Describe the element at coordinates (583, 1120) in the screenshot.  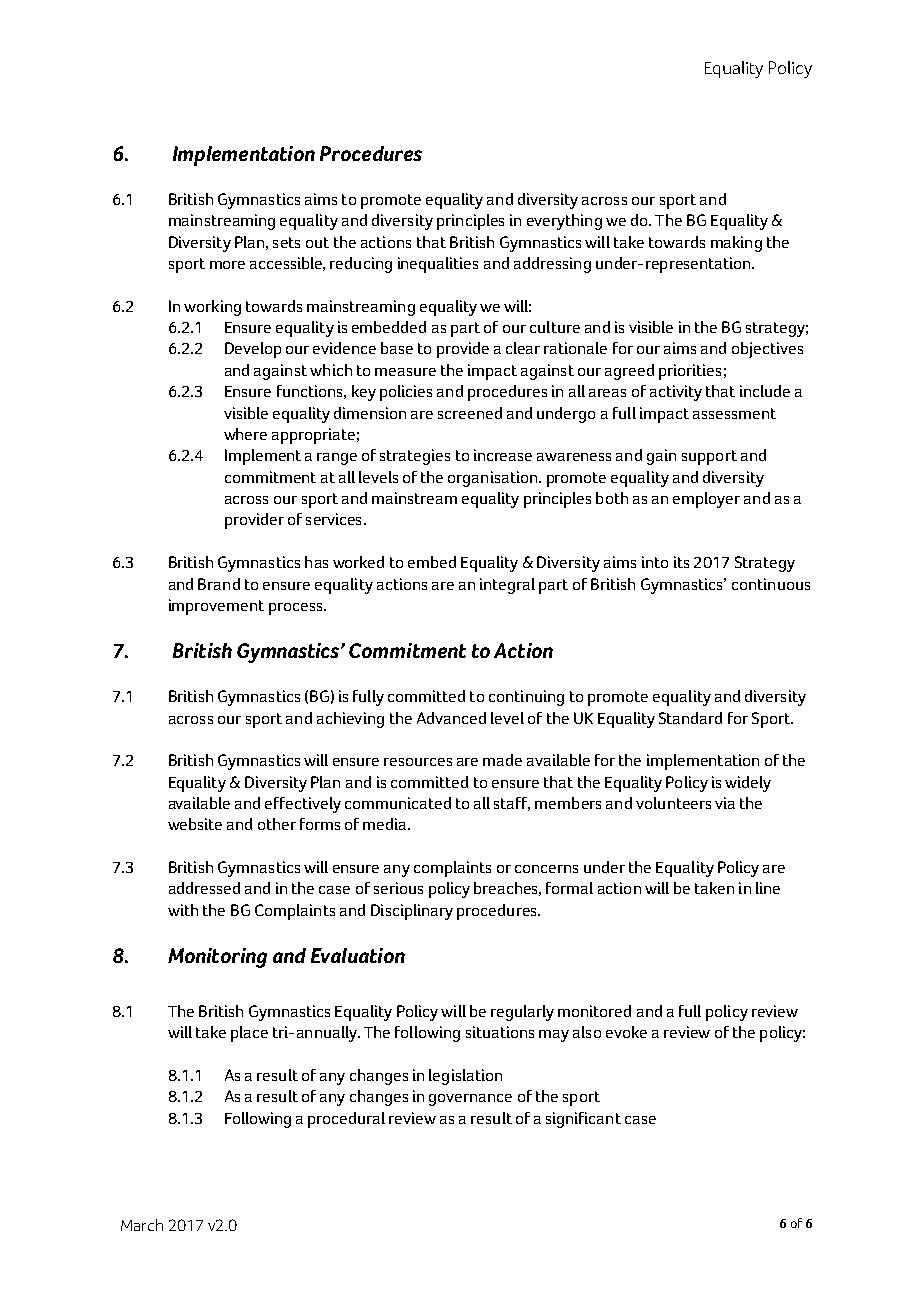
I see `significant` at that location.
